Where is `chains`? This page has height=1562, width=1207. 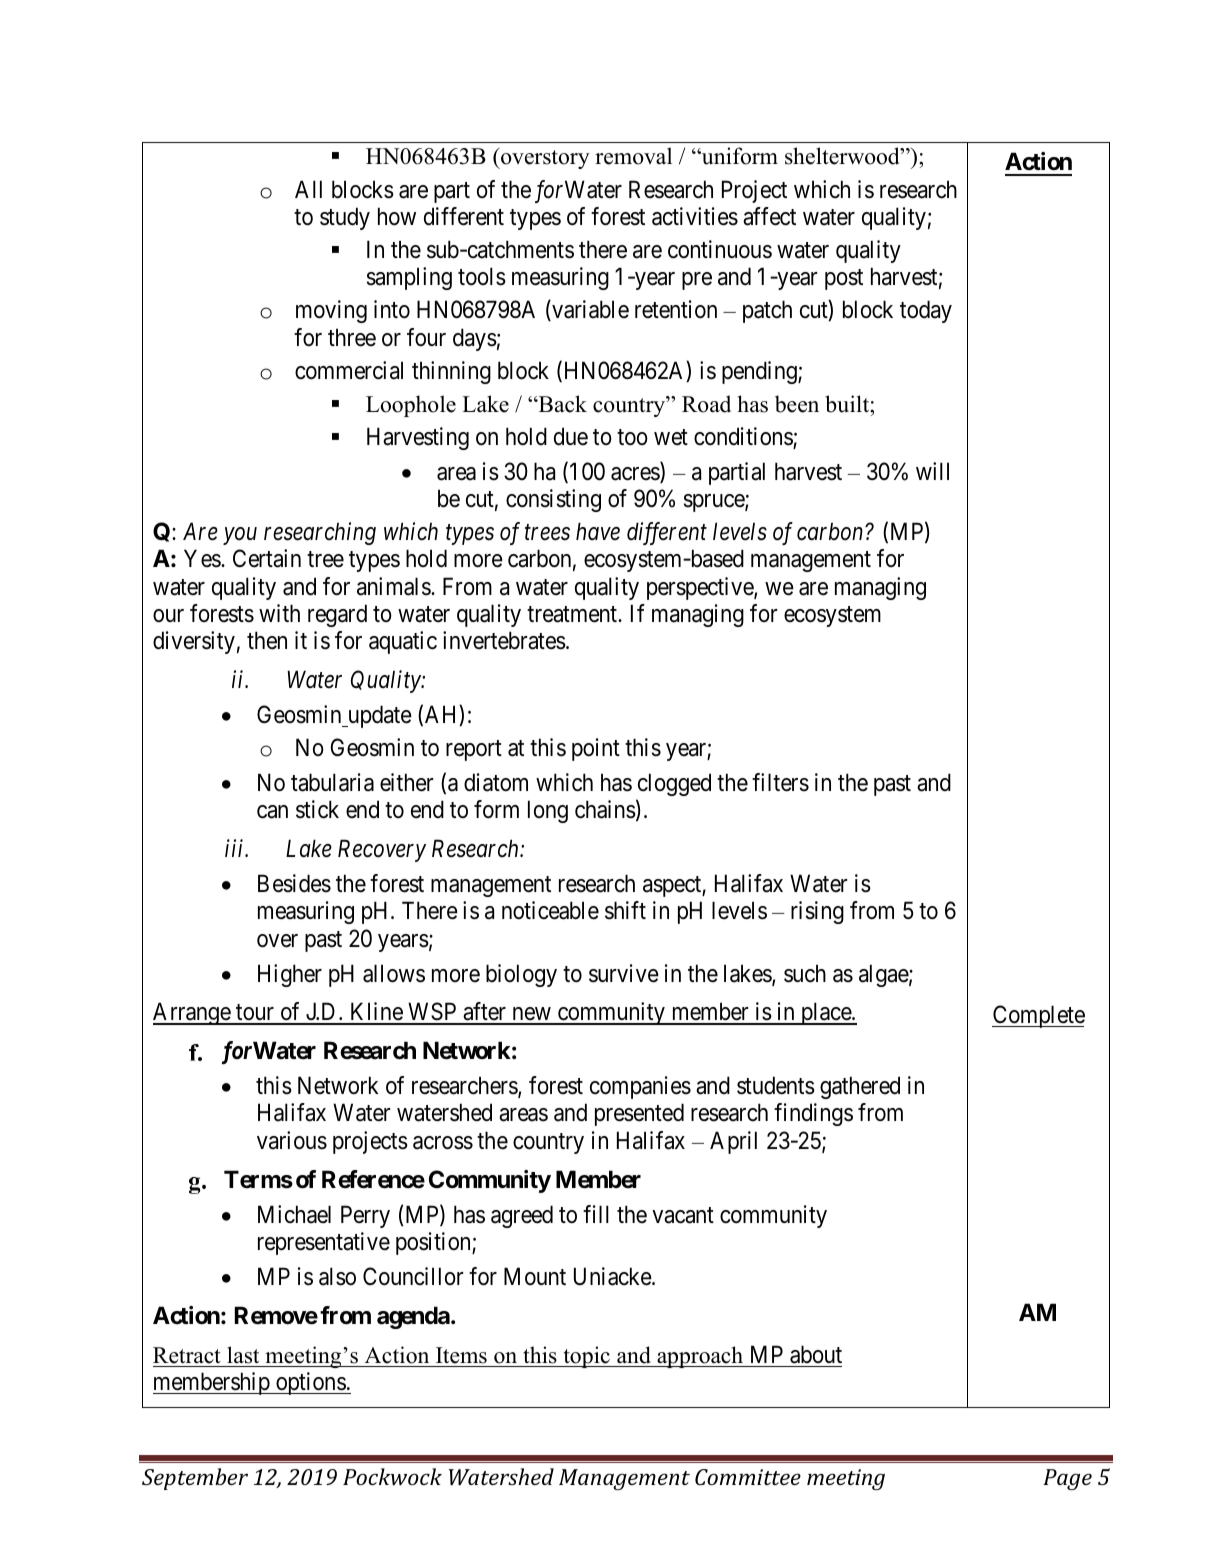 chains is located at coordinates (605, 809).
